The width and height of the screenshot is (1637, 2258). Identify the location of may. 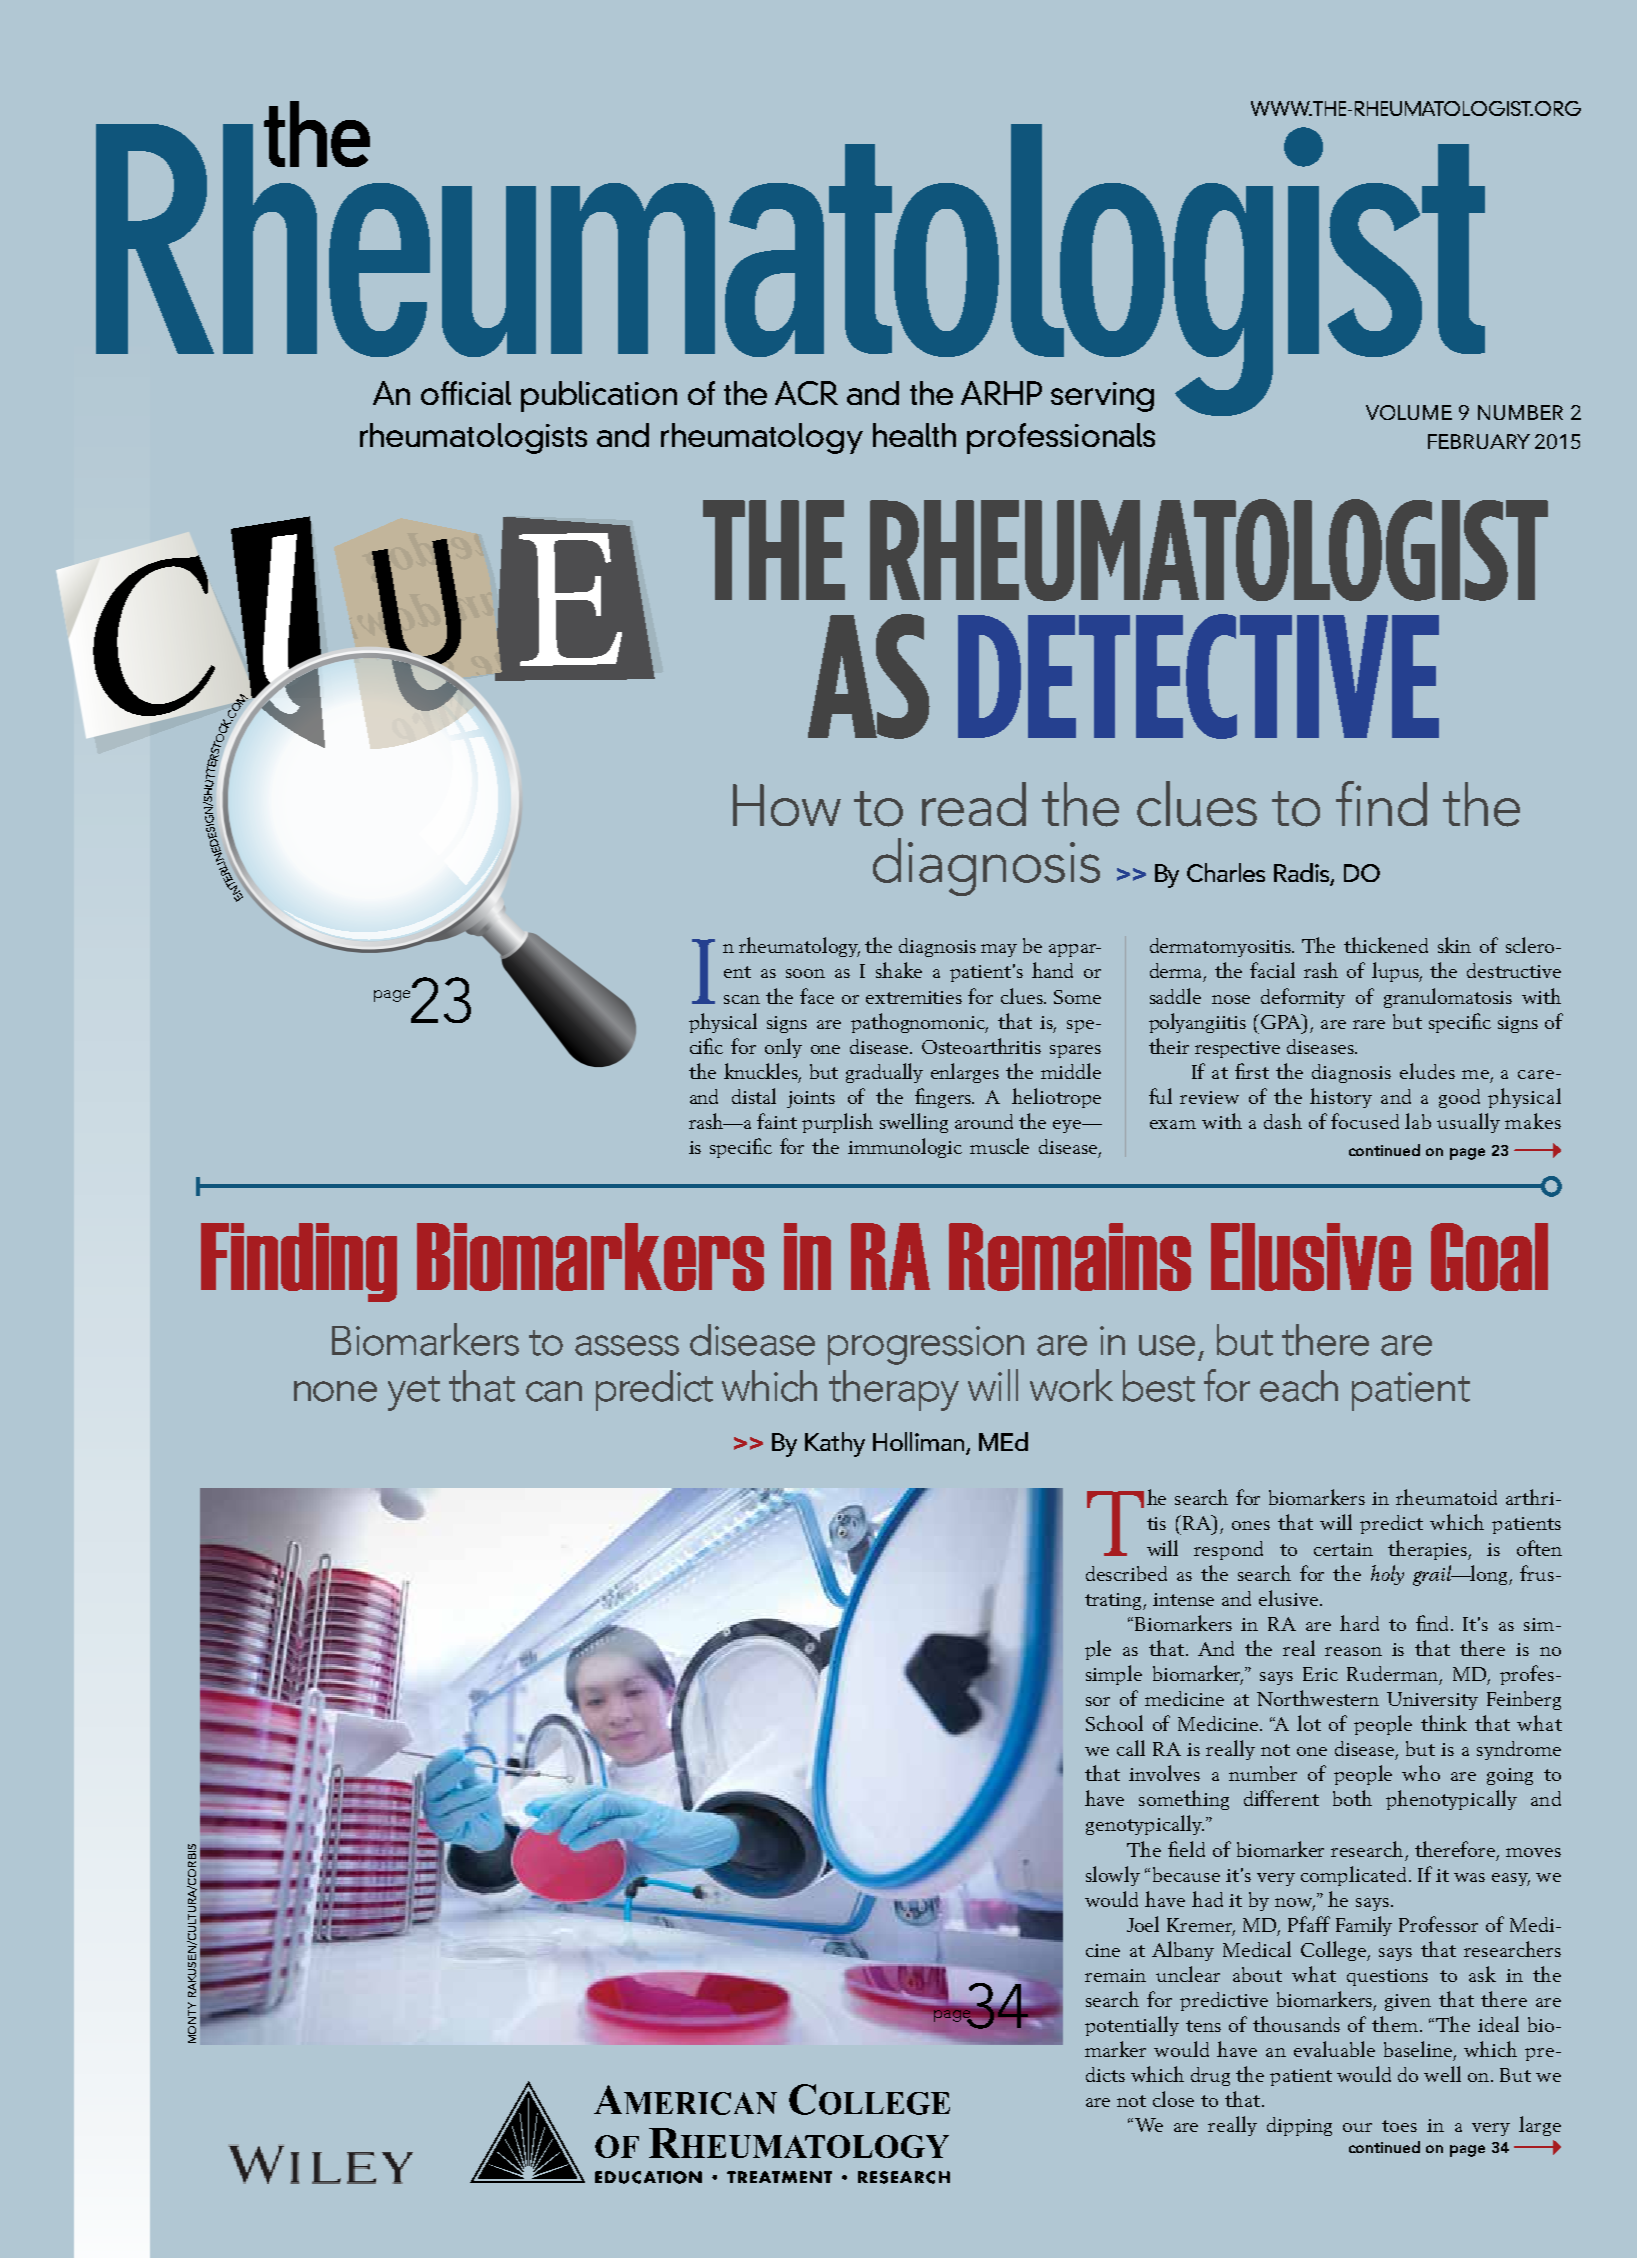
(999, 950).
